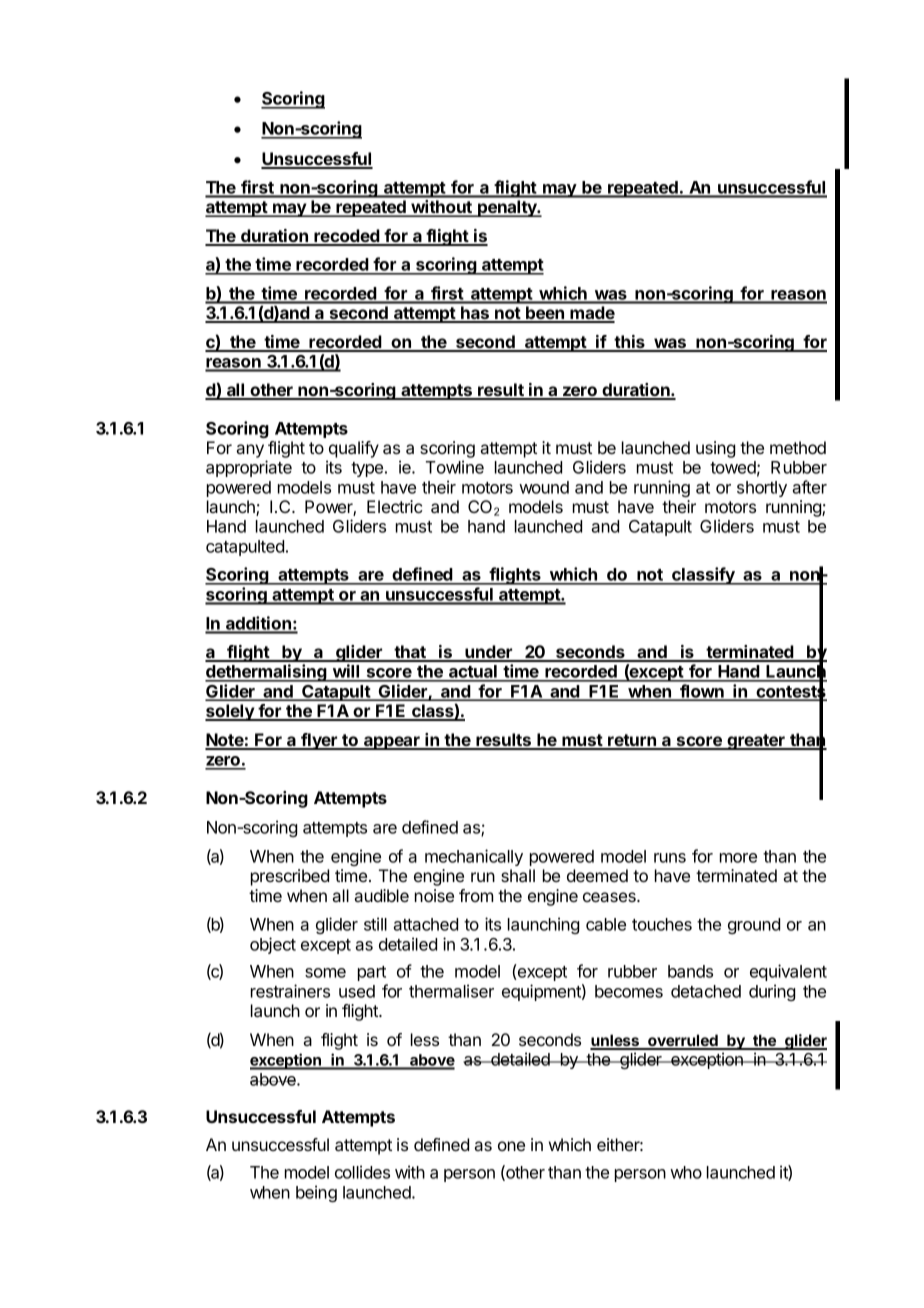 This page has width=924, height=1308. What do you see at coordinates (489, 653) in the page?
I see `under` at bounding box center [489, 653].
